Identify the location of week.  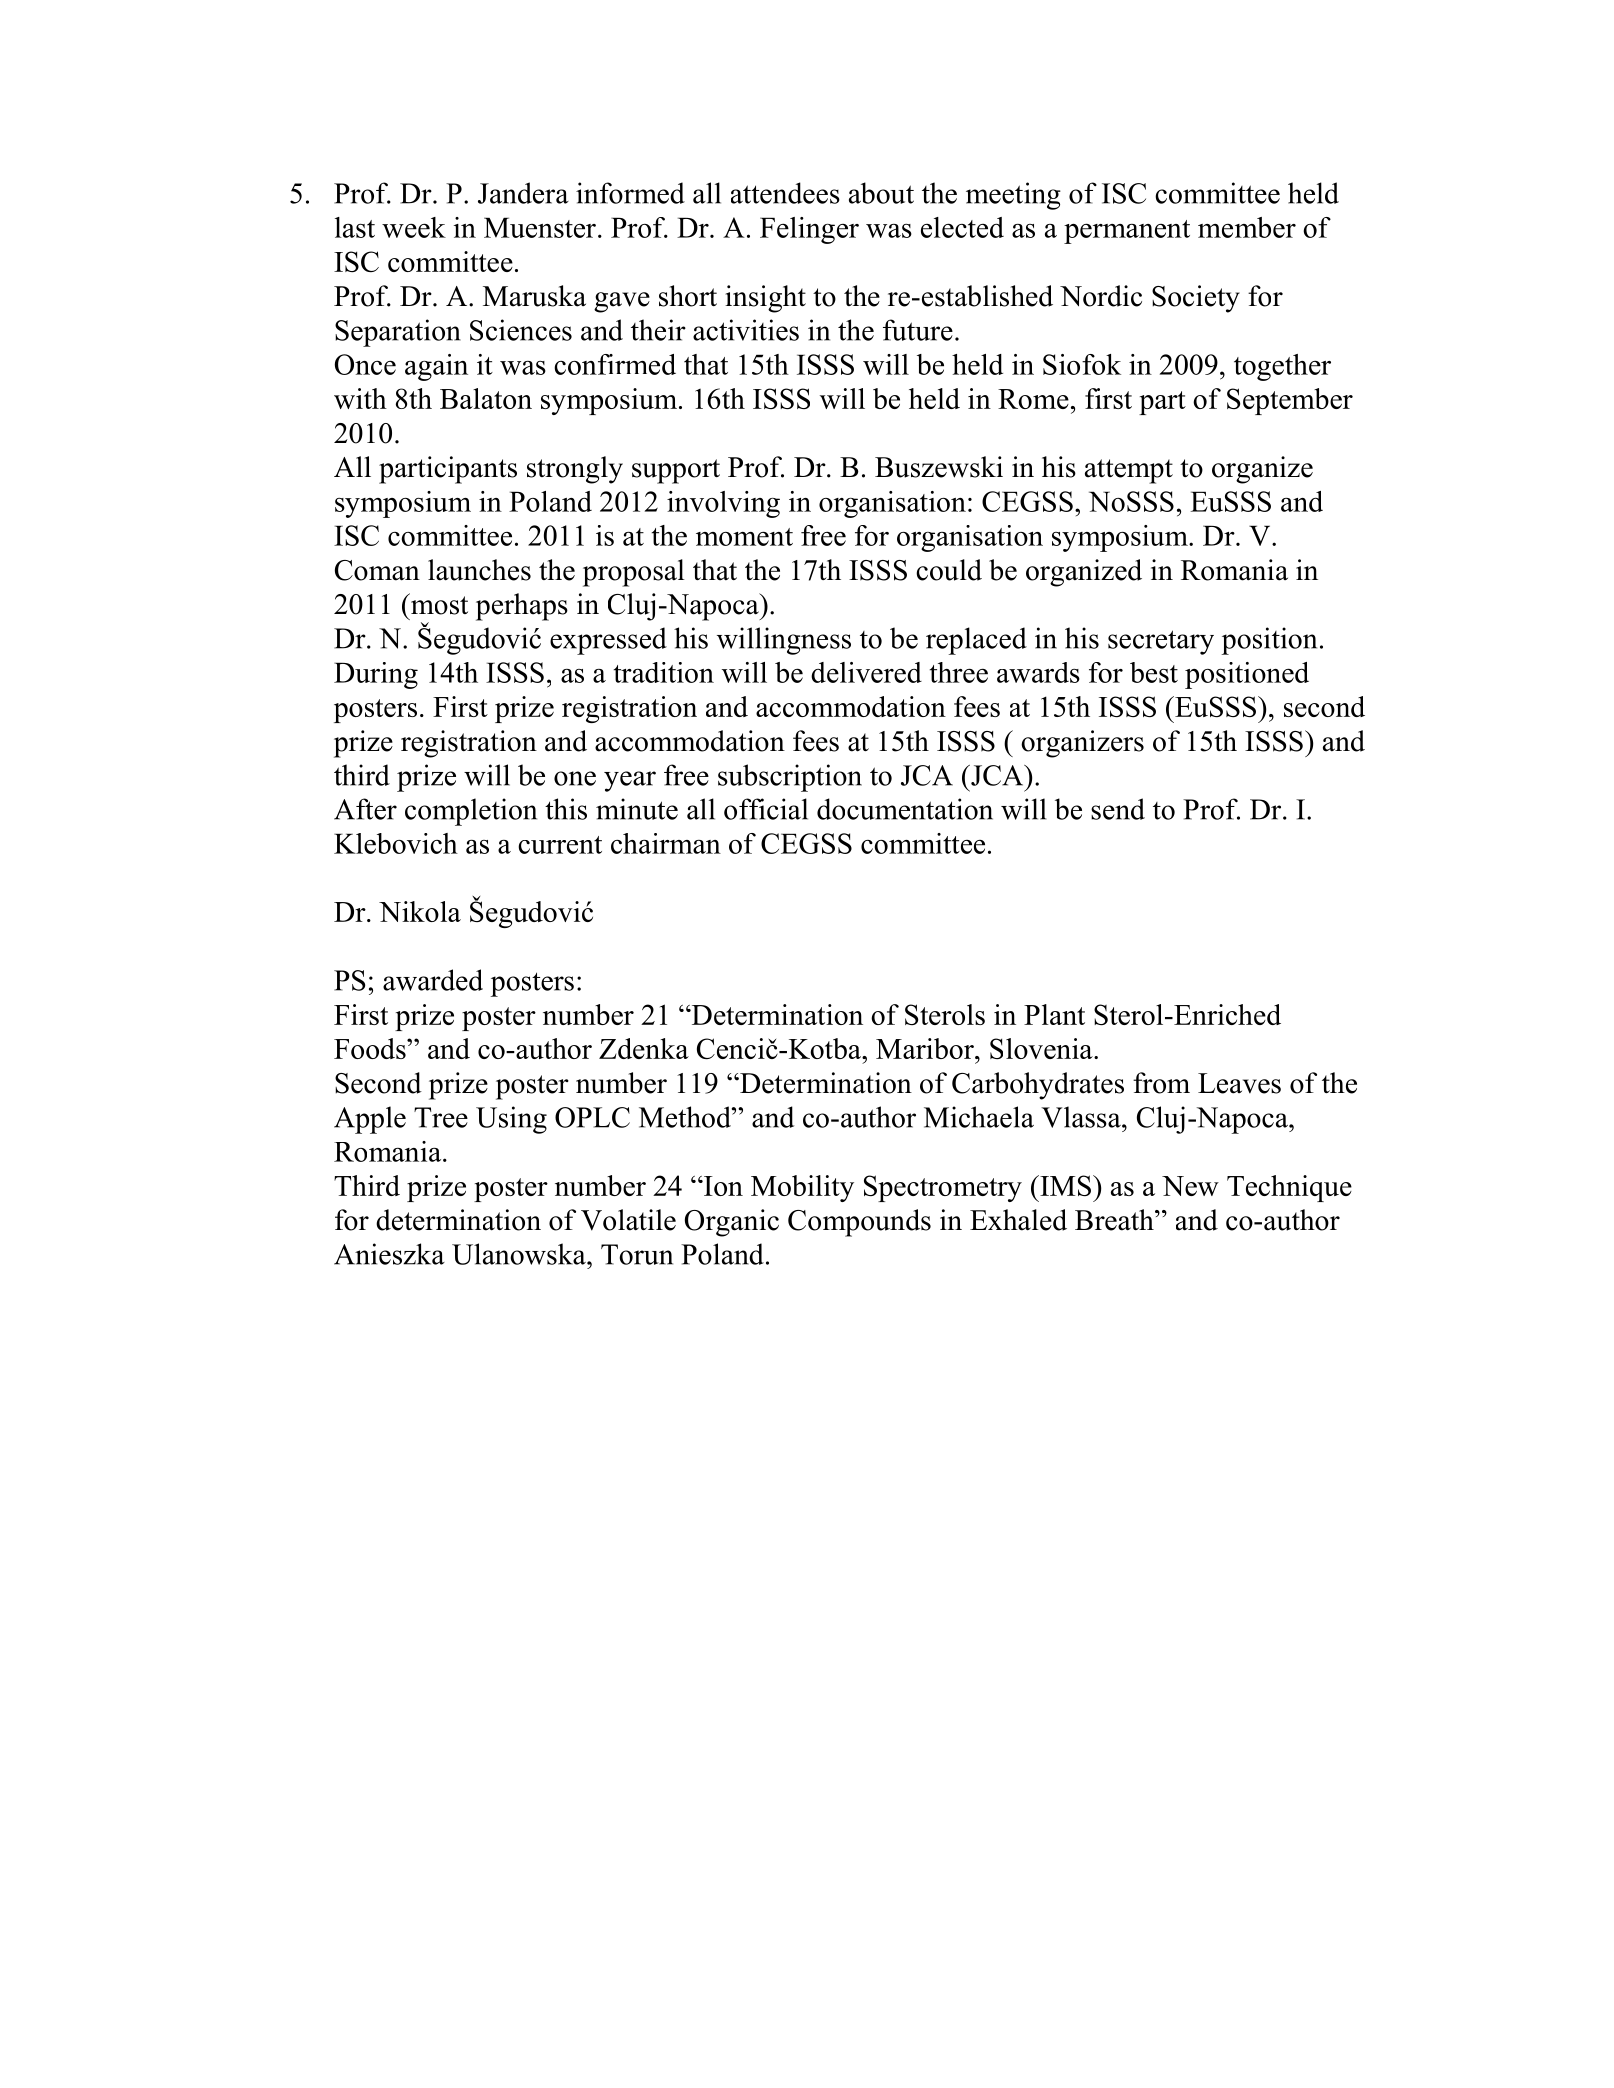
(414, 227).
